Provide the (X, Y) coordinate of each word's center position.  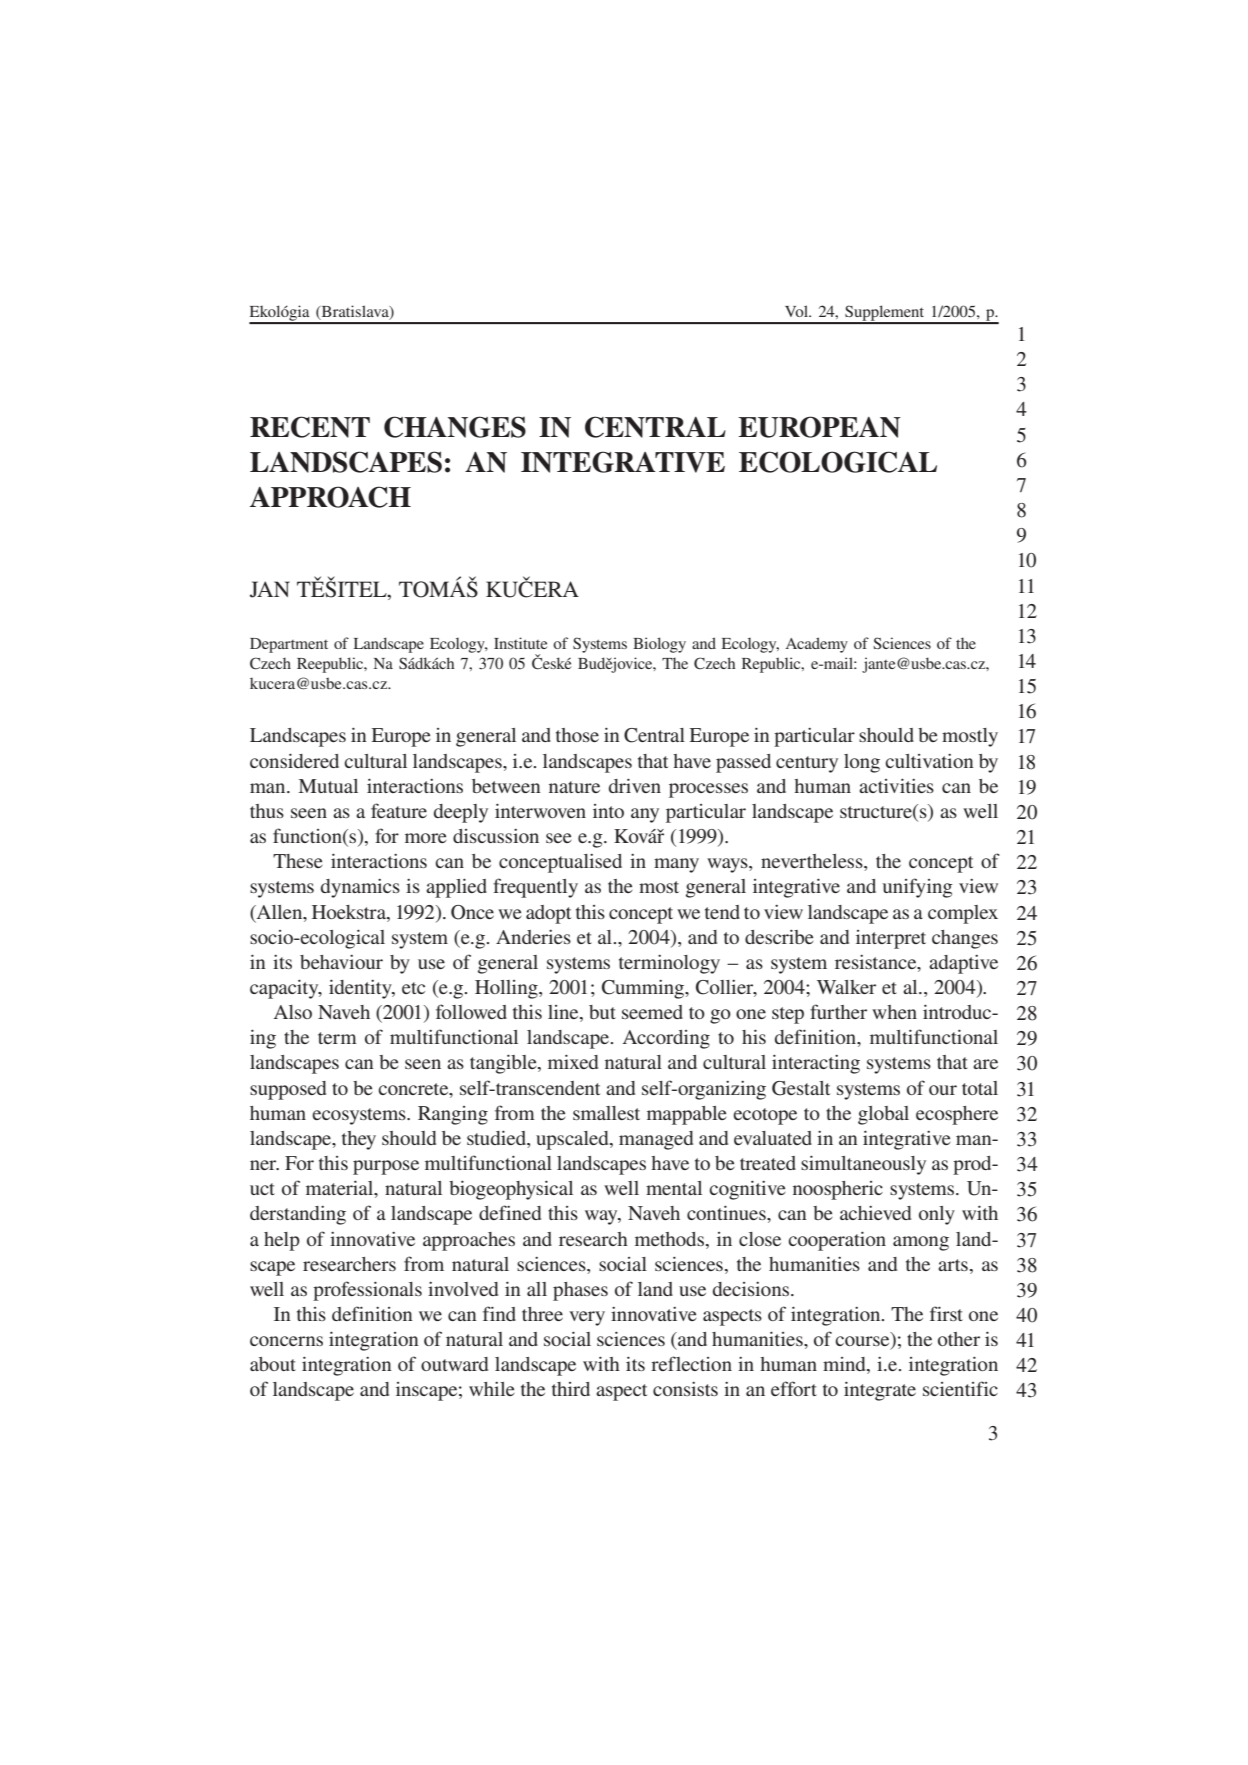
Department (289, 645)
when (894, 1012)
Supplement (885, 314)
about (273, 1364)
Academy (817, 645)
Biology (659, 645)
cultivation (929, 761)
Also (293, 1012)
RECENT (310, 427)
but (602, 1012)
